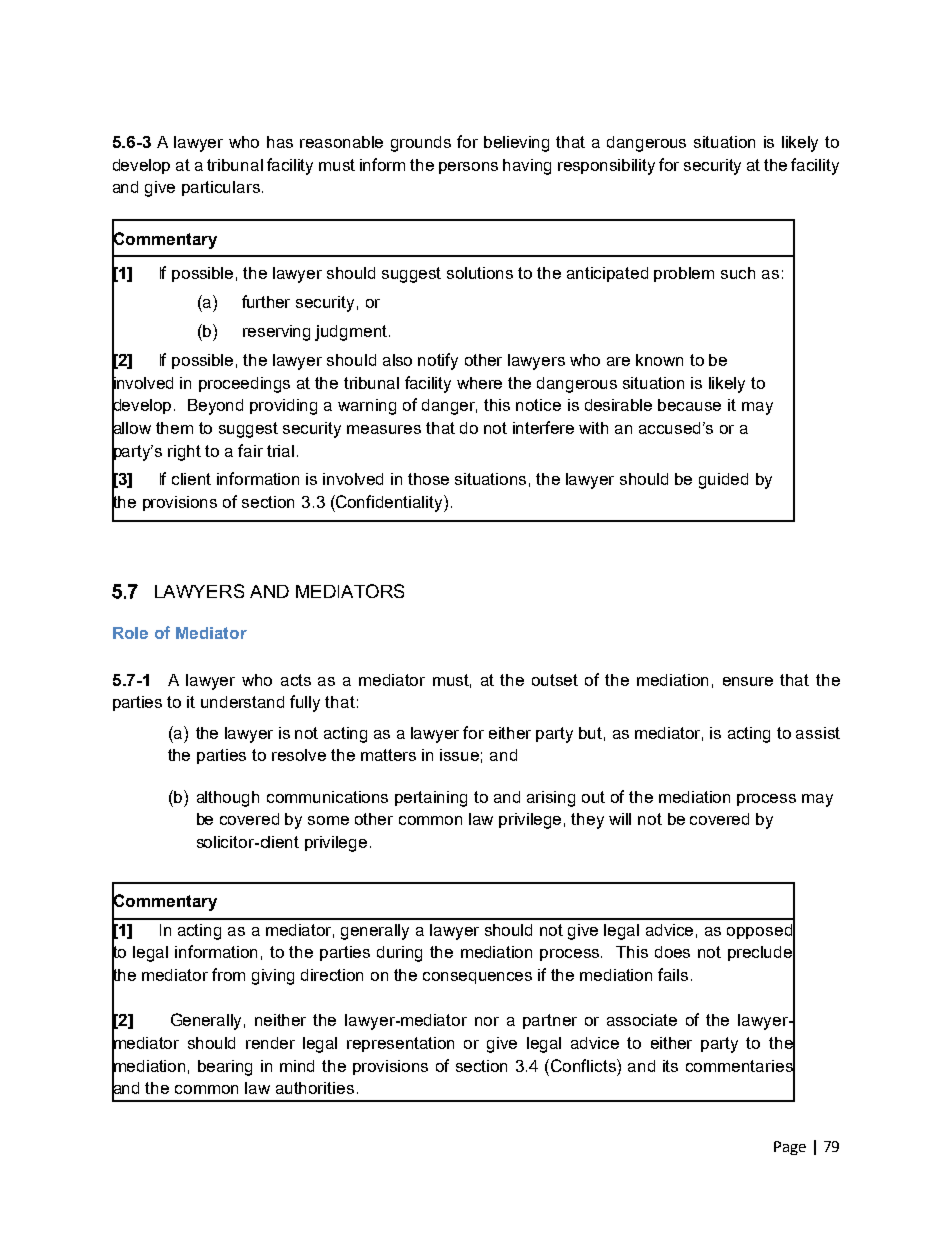 The width and height of the page is (952, 1233). Describe the element at coordinates (477, 978) in the page. I see `consequences` at that location.
